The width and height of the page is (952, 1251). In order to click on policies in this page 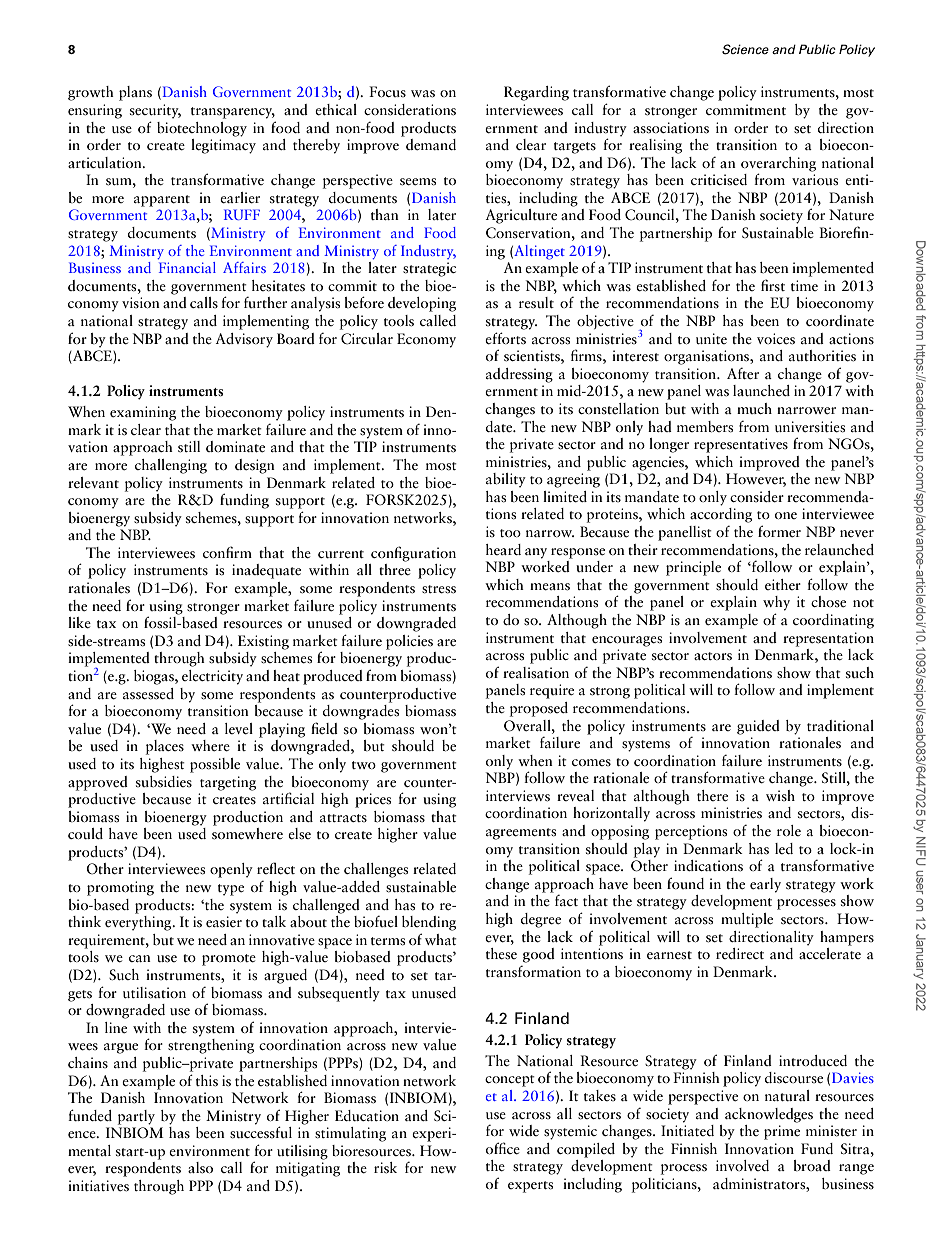, I will do `click(409, 642)`.
